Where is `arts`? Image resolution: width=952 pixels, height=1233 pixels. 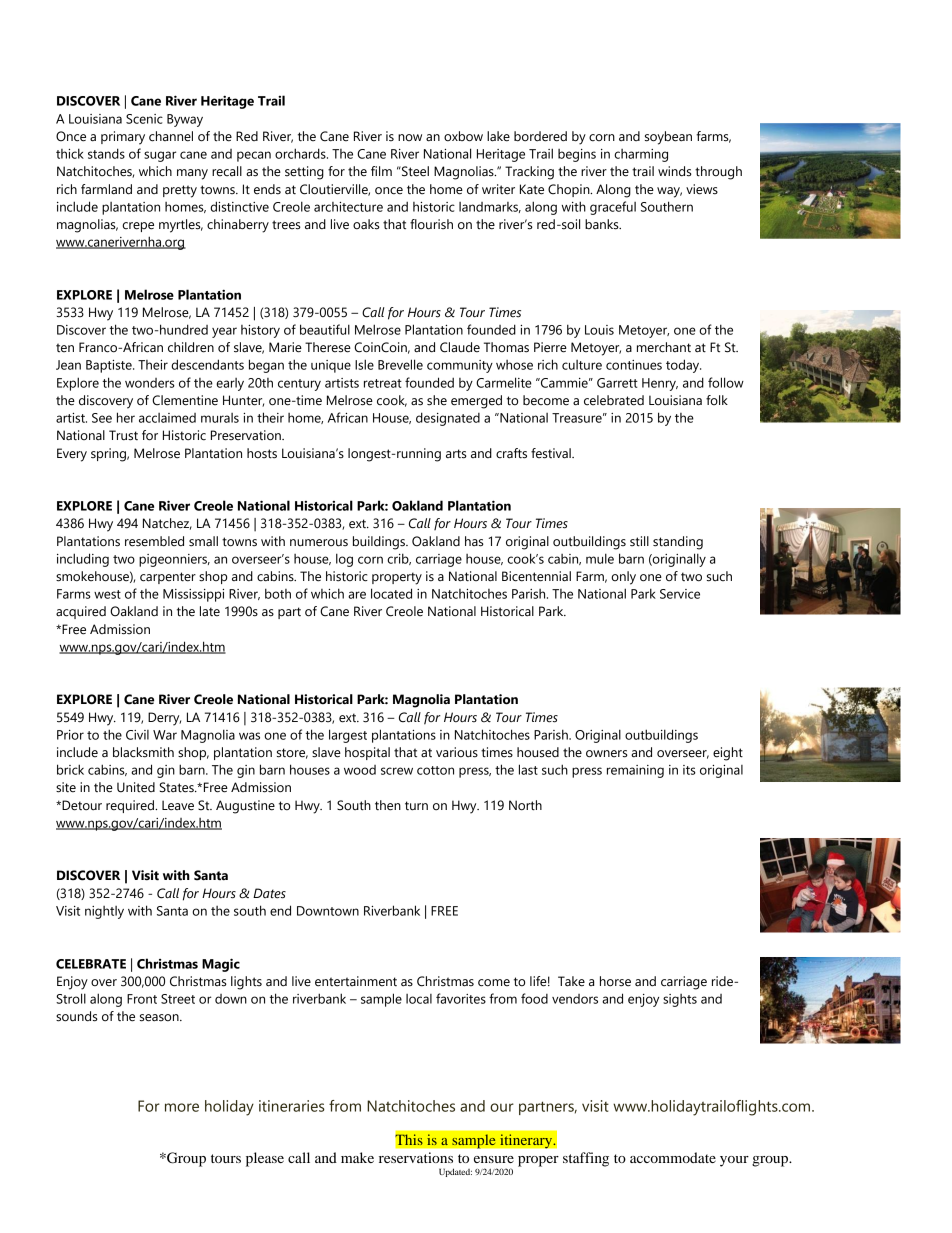
arts is located at coordinates (456, 454).
